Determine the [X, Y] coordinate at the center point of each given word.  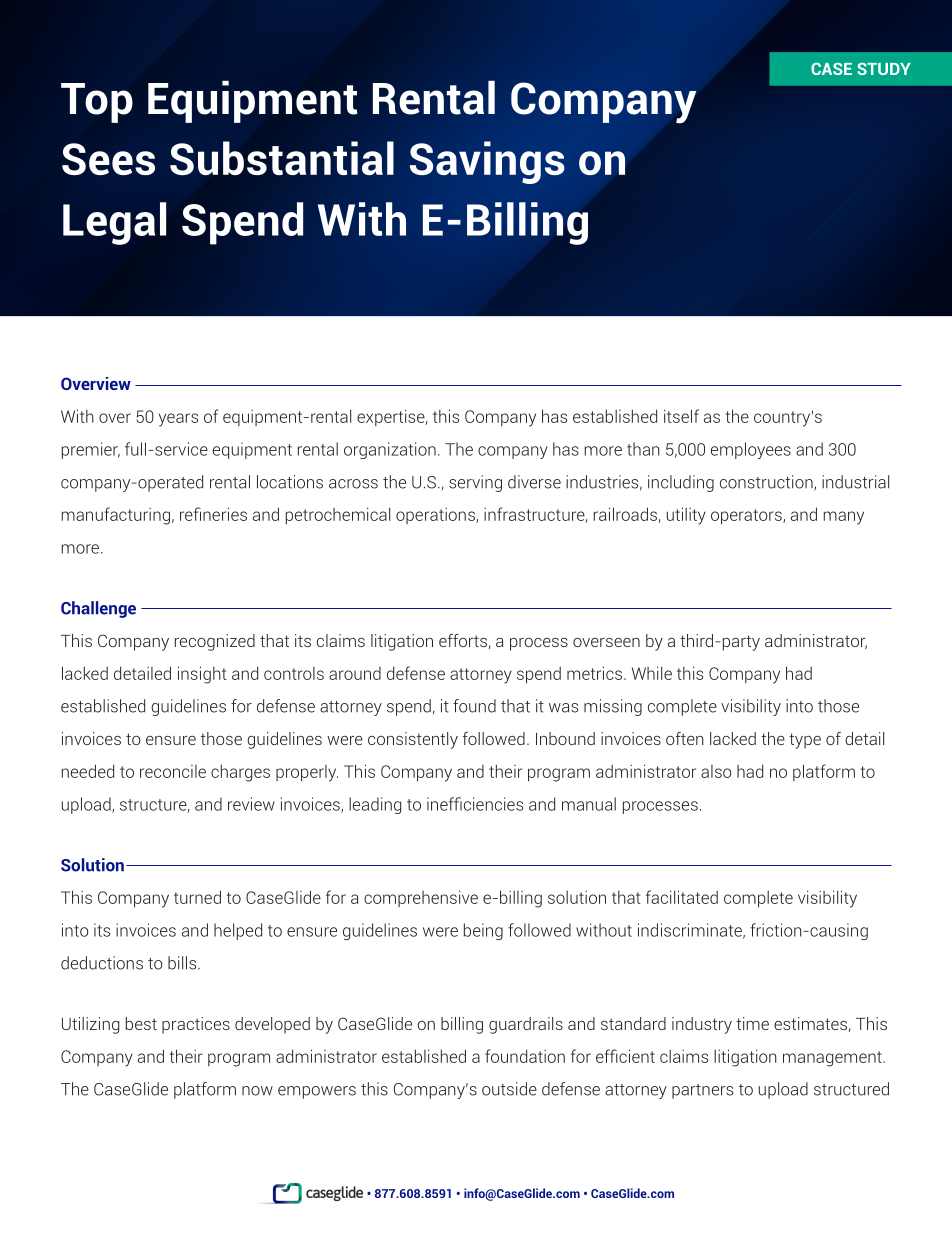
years [178, 420]
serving [475, 483]
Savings [487, 162]
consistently [413, 740]
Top [97, 103]
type [805, 741]
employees [751, 450]
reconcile [173, 771]
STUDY [884, 69]
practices [196, 1025]
